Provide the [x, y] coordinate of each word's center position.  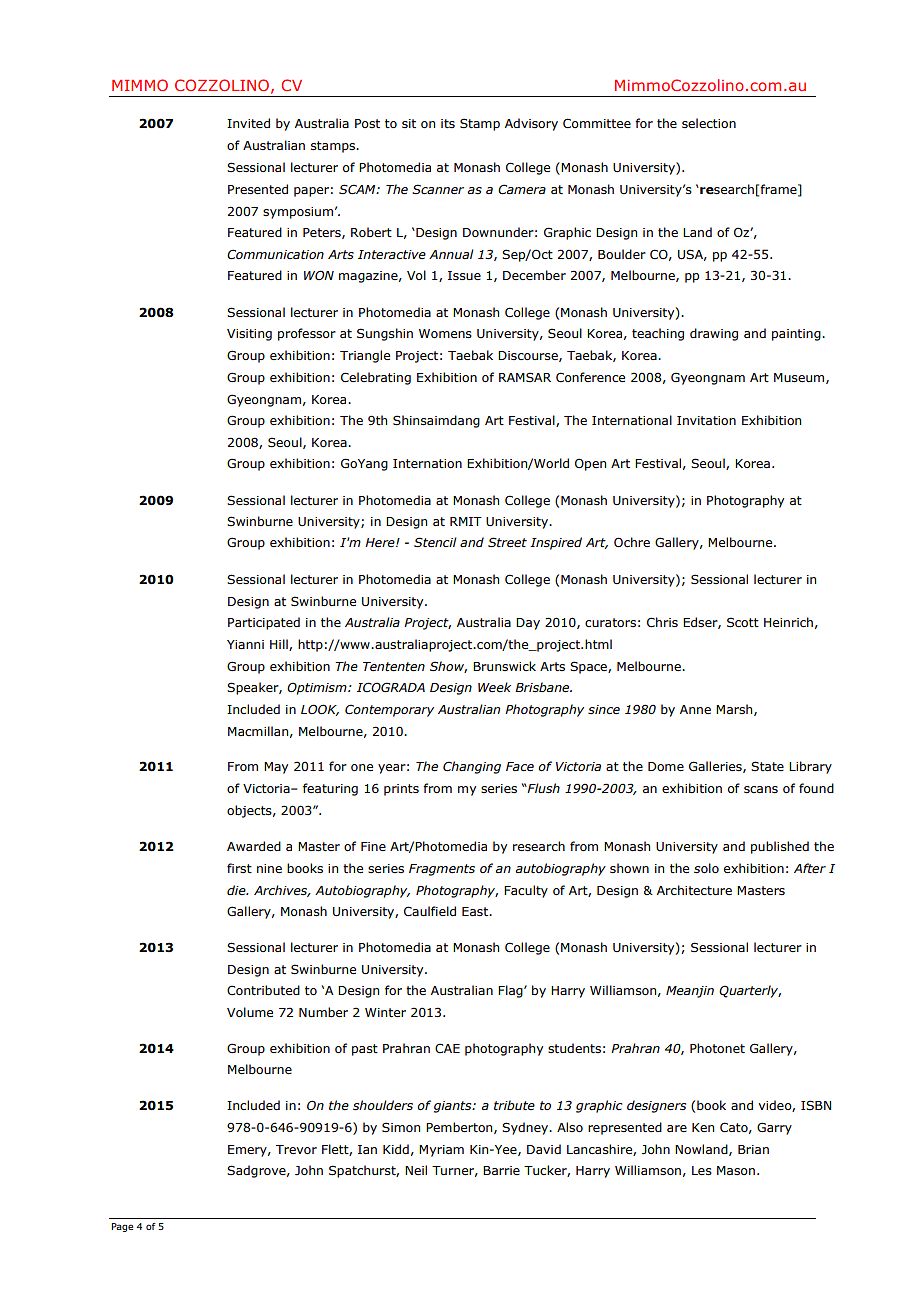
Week [494, 687]
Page [122, 1227]
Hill [280, 645]
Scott [743, 622]
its [448, 123]
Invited [248, 123]
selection [709, 123]
